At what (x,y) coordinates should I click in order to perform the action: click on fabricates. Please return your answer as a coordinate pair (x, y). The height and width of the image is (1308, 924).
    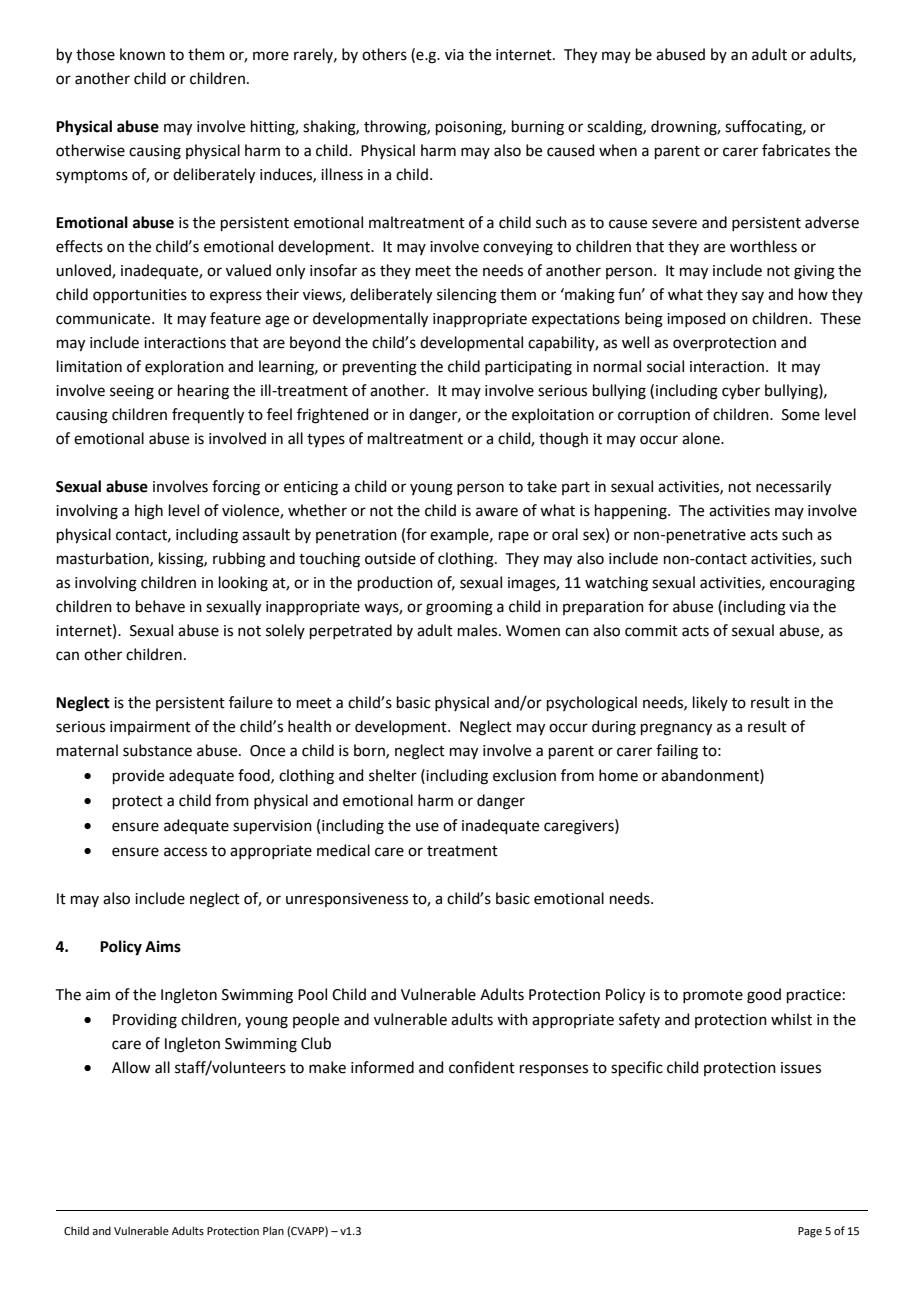
    Looking at the image, I should click on (796, 150).
